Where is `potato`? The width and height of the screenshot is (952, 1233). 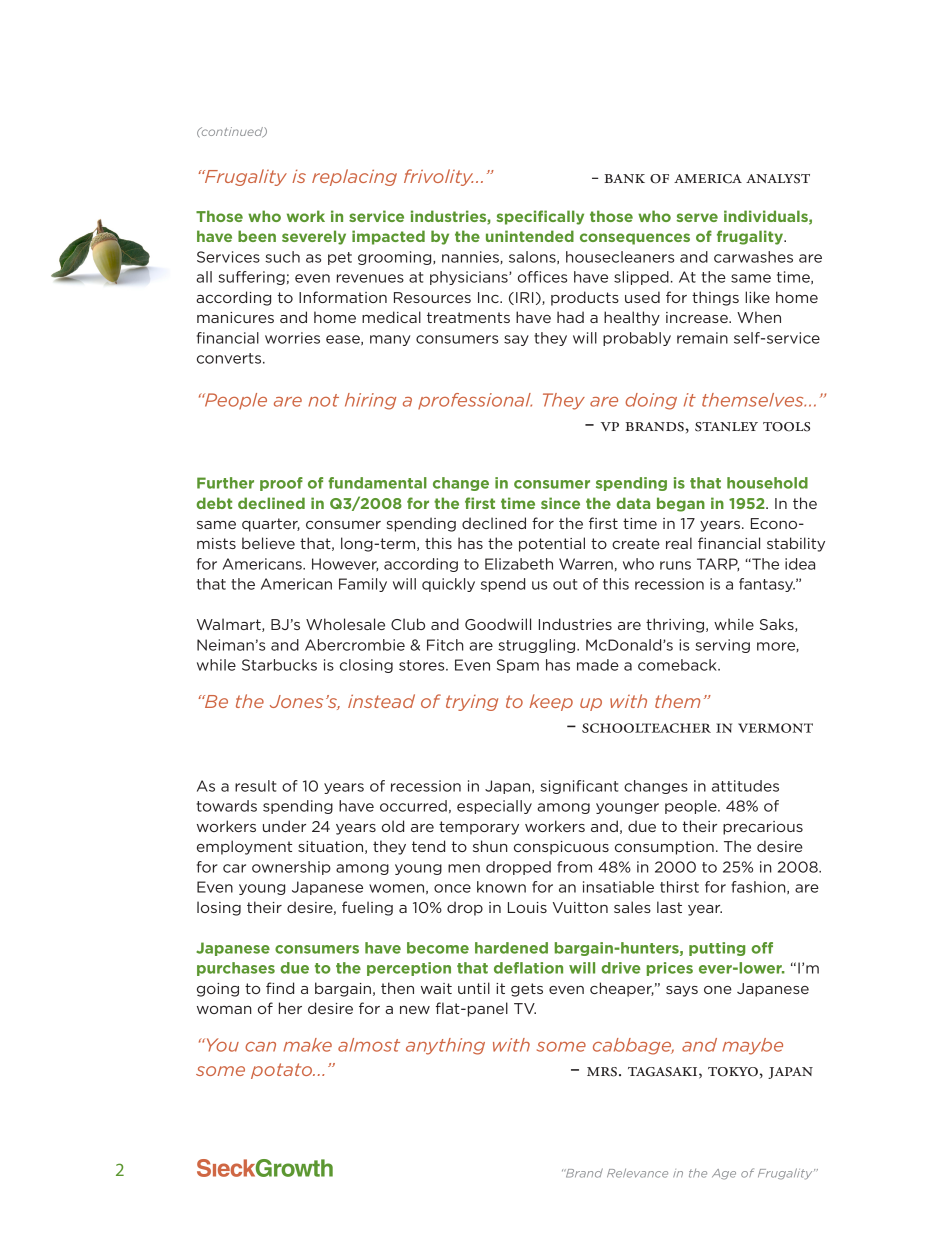
potato is located at coordinates (283, 1071).
